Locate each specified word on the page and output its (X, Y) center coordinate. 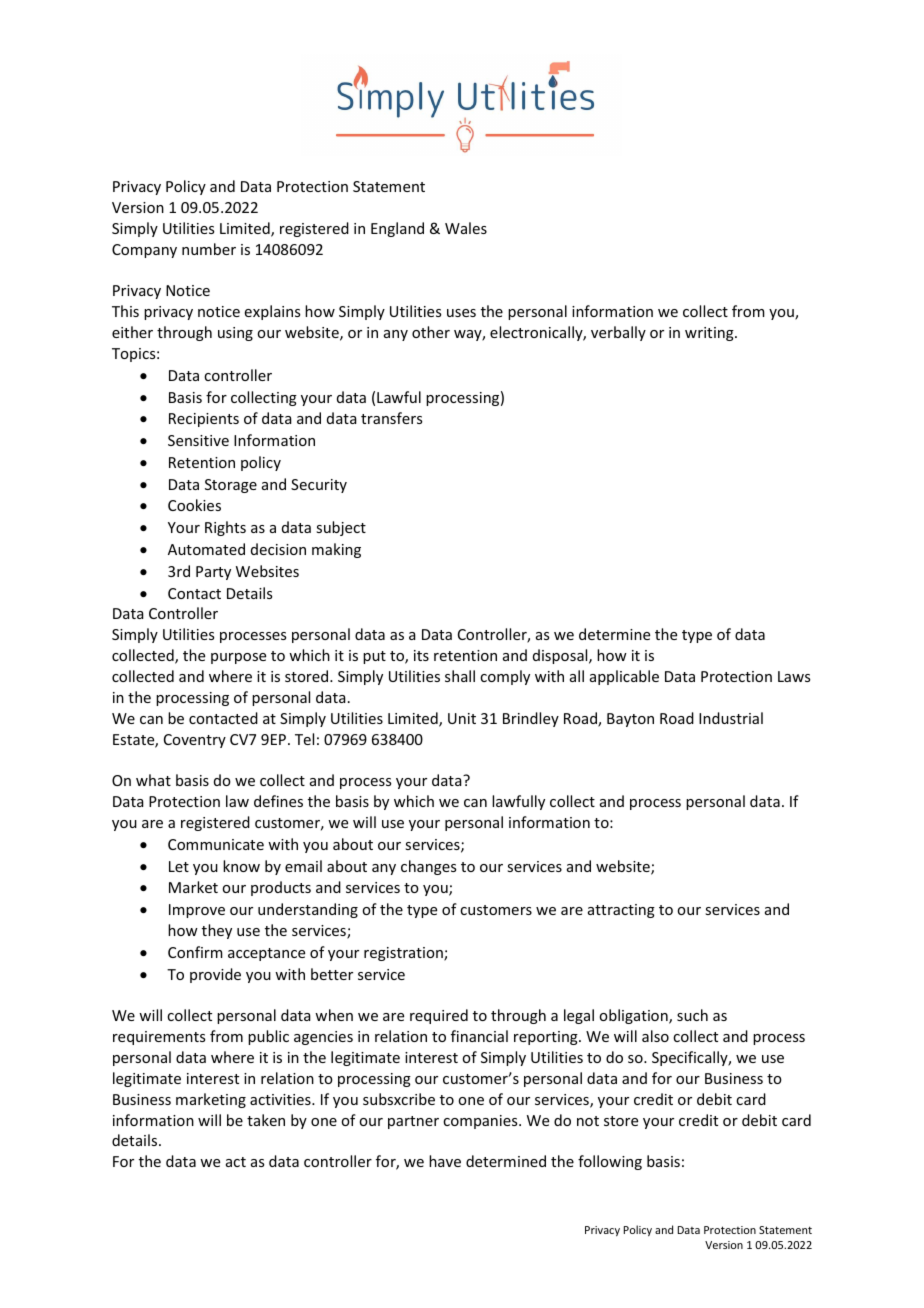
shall (460, 676)
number (209, 249)
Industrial (731, 718)
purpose (238, 658)
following (610, 1162)
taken (266, 1120)
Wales (466, 228)
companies (481, 1122)
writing (710, 334)
